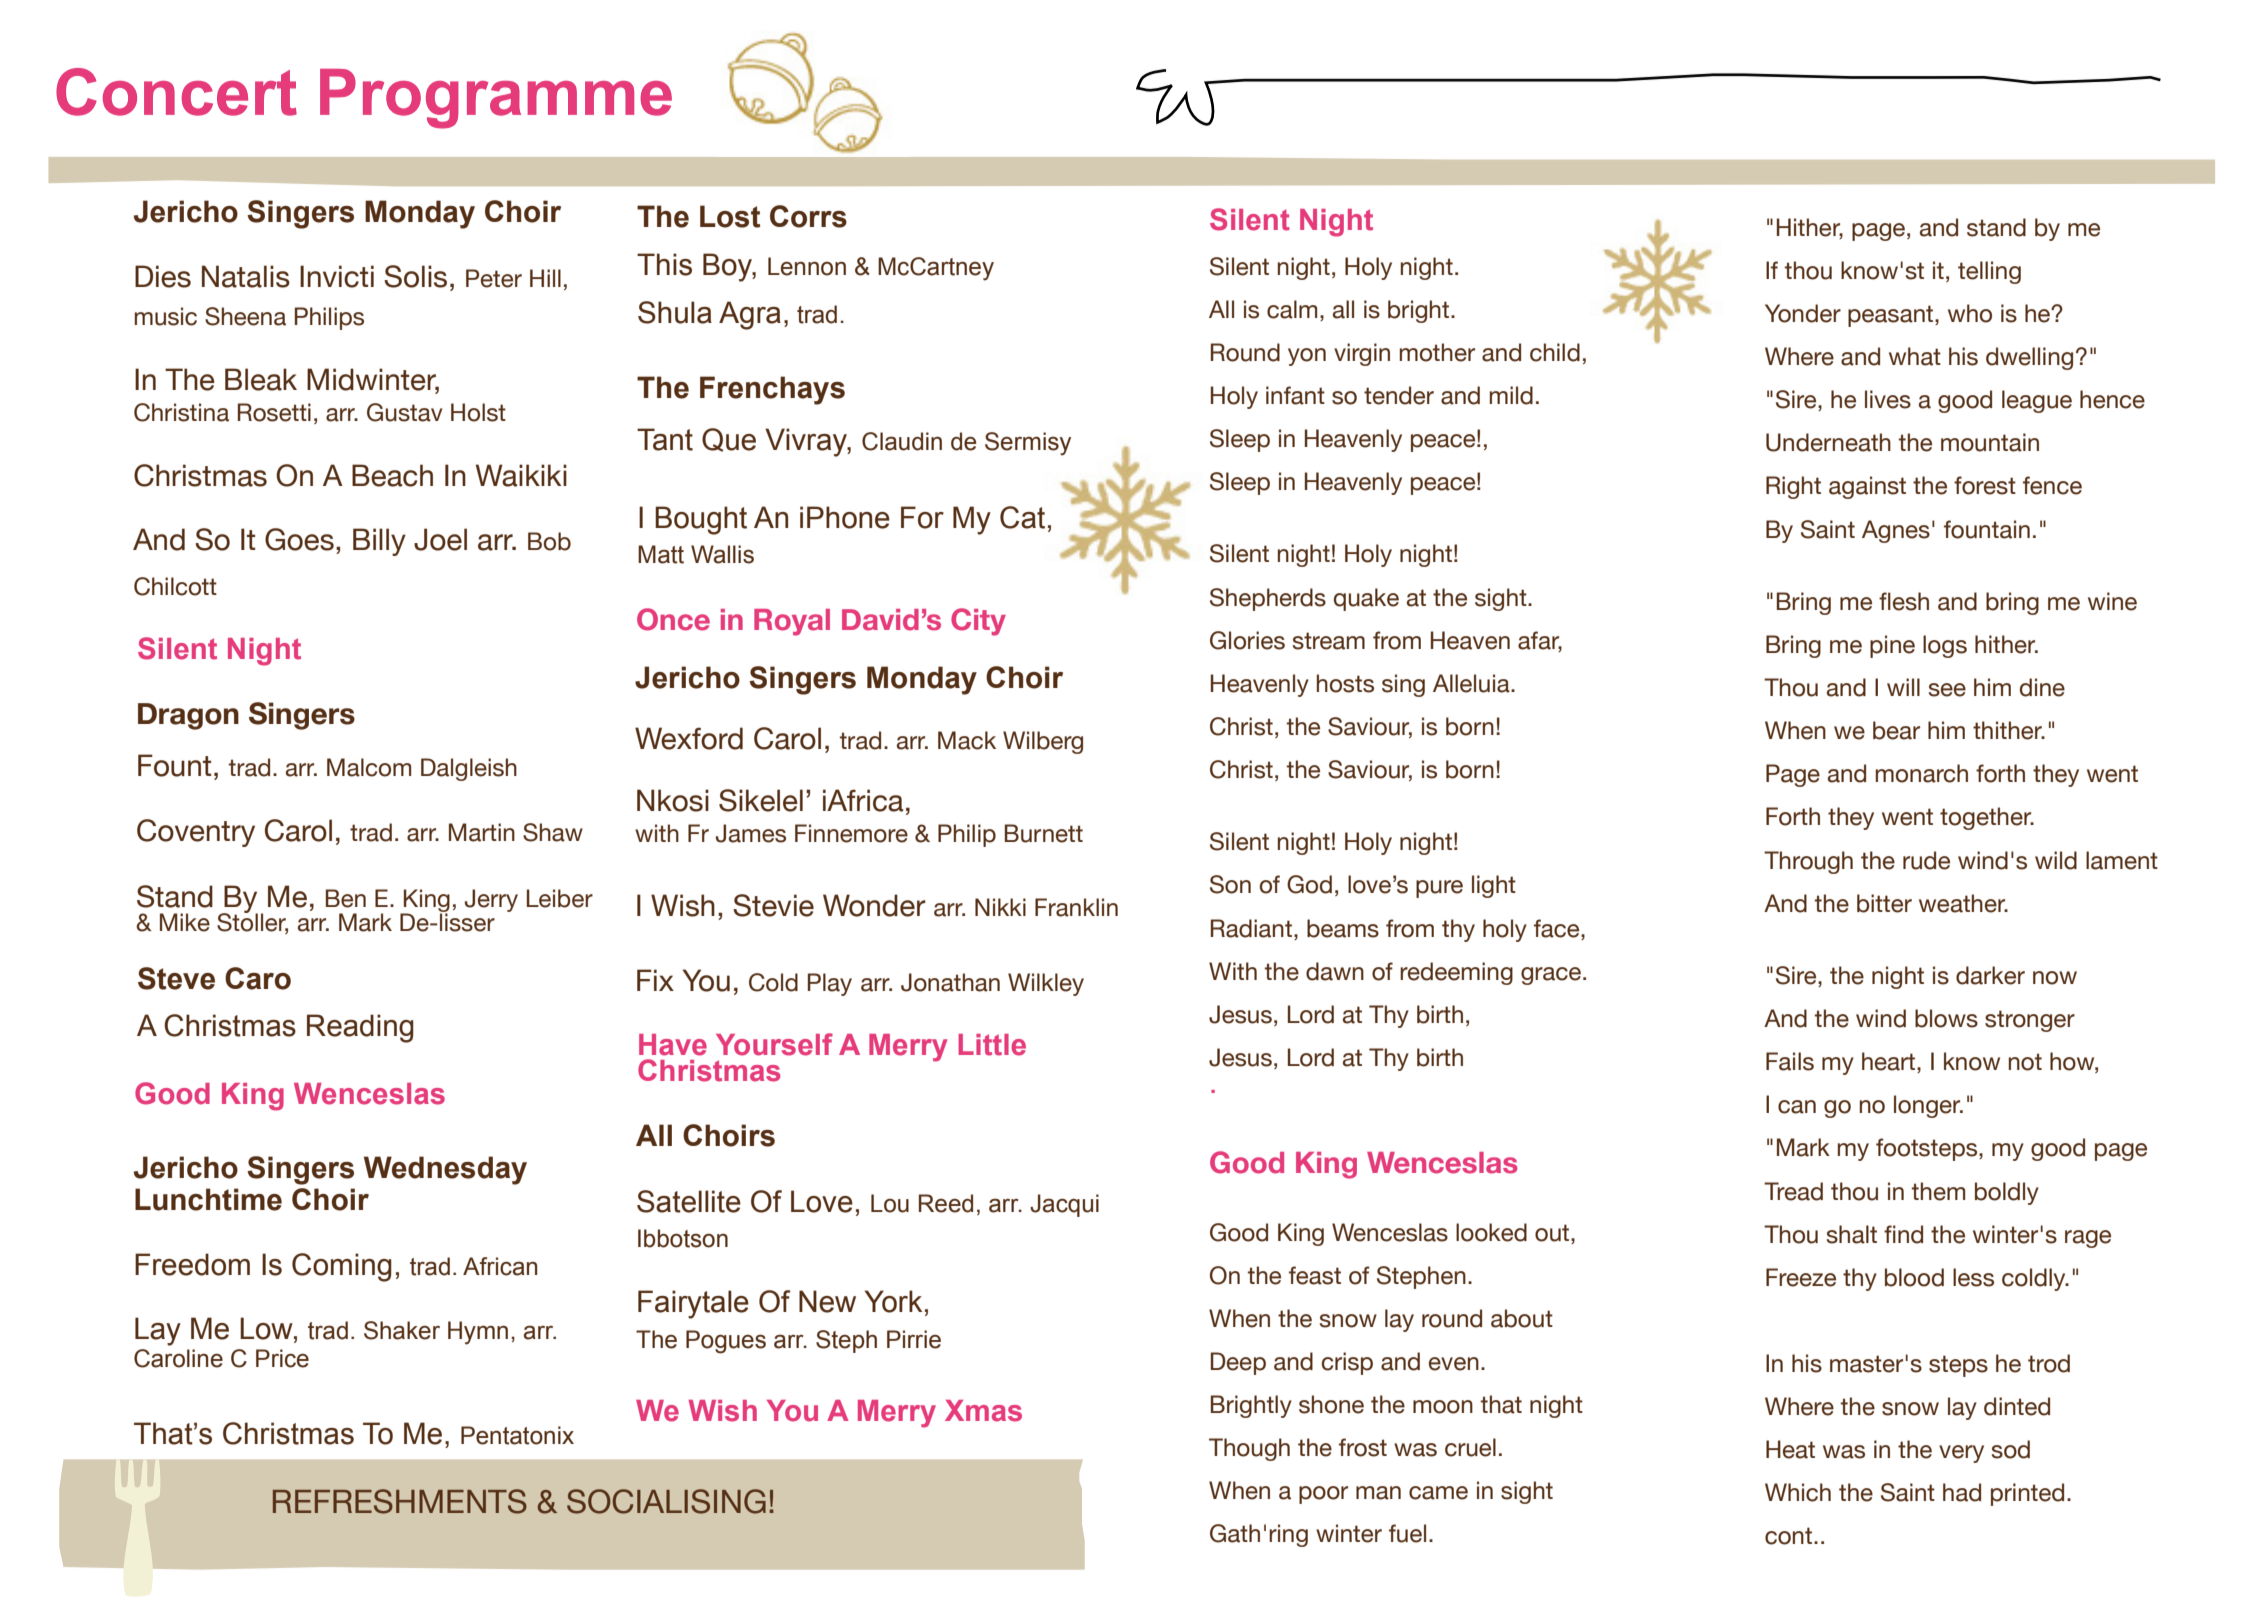  Describe the element at coordinates (1962, 1492) in the document. I see `had` at that location.
